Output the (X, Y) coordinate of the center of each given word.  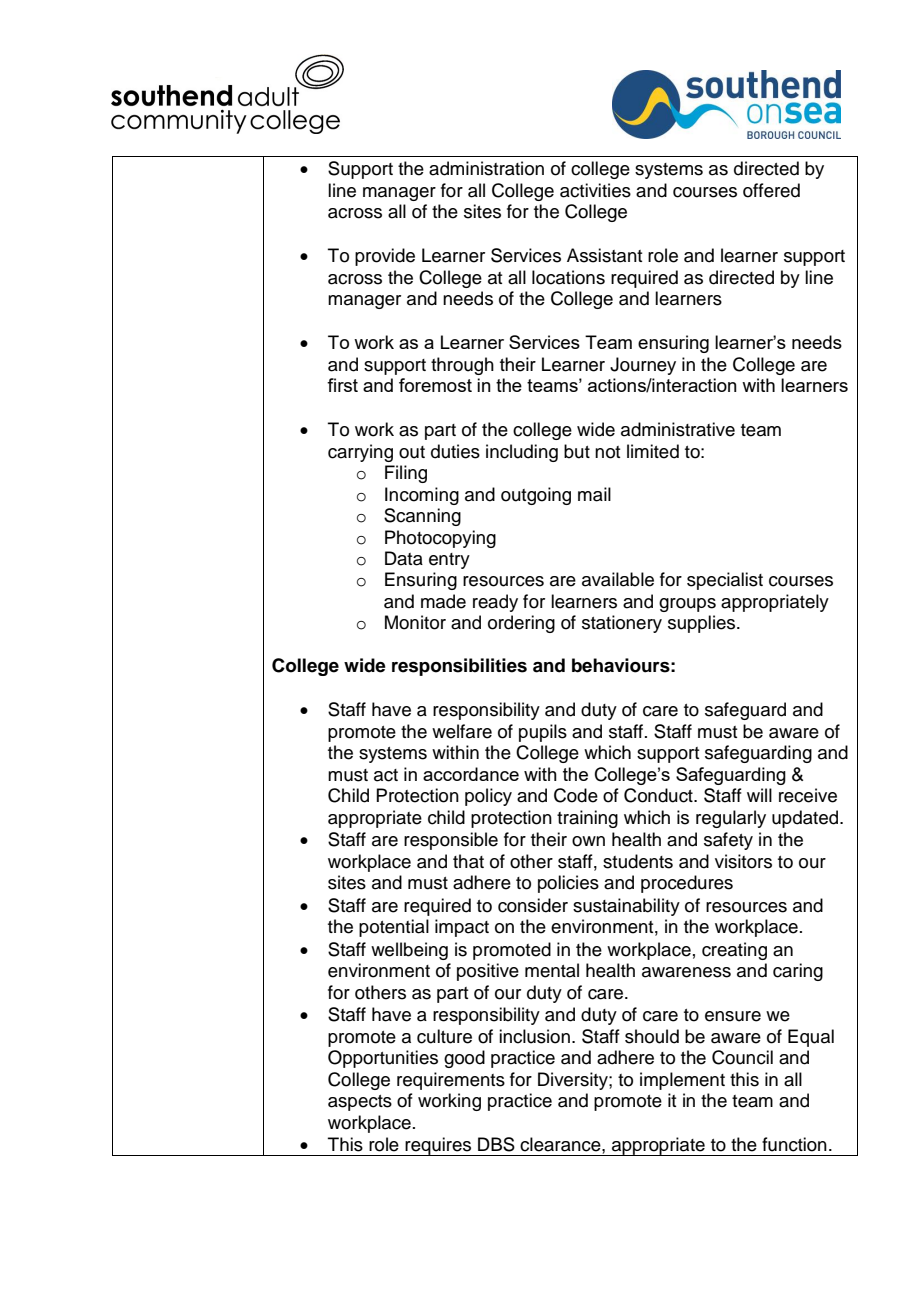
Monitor (415, 622)
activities (595, 190)
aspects (360, 1103)
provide (385, 257)
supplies (703, 624)
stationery (622, 624)
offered (771, 190)
